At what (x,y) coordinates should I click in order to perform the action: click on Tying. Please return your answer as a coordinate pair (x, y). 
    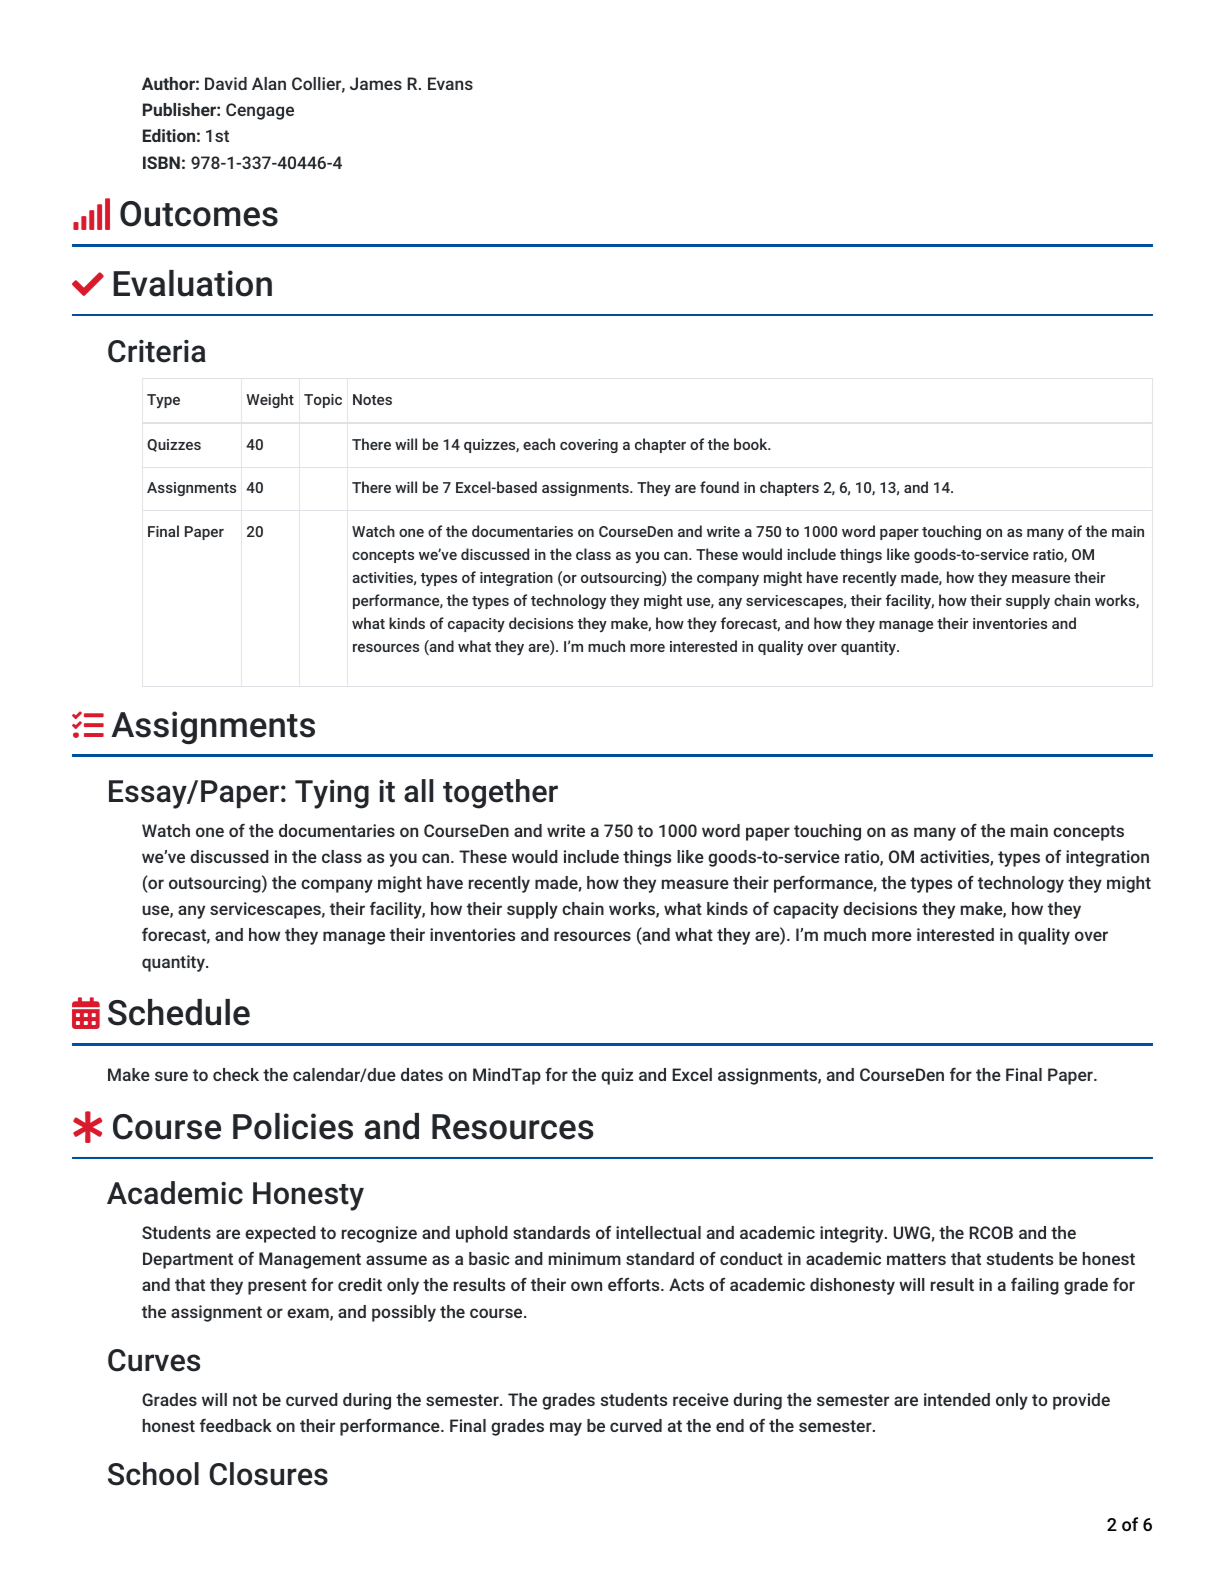
    Looking at the image, I should click on (332, 794).
